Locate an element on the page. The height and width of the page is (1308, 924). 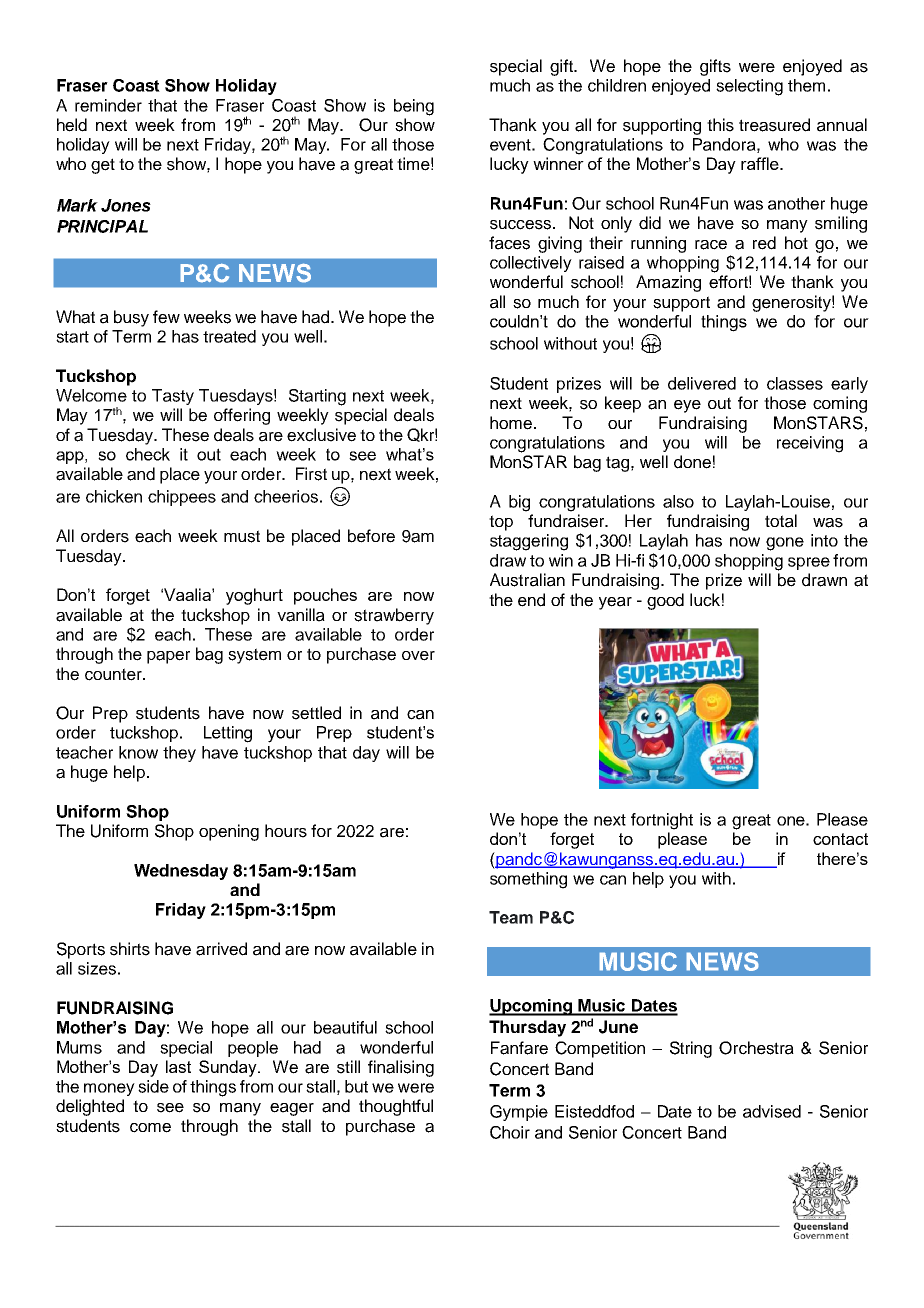
Team is located at coordinates (511, 917).
